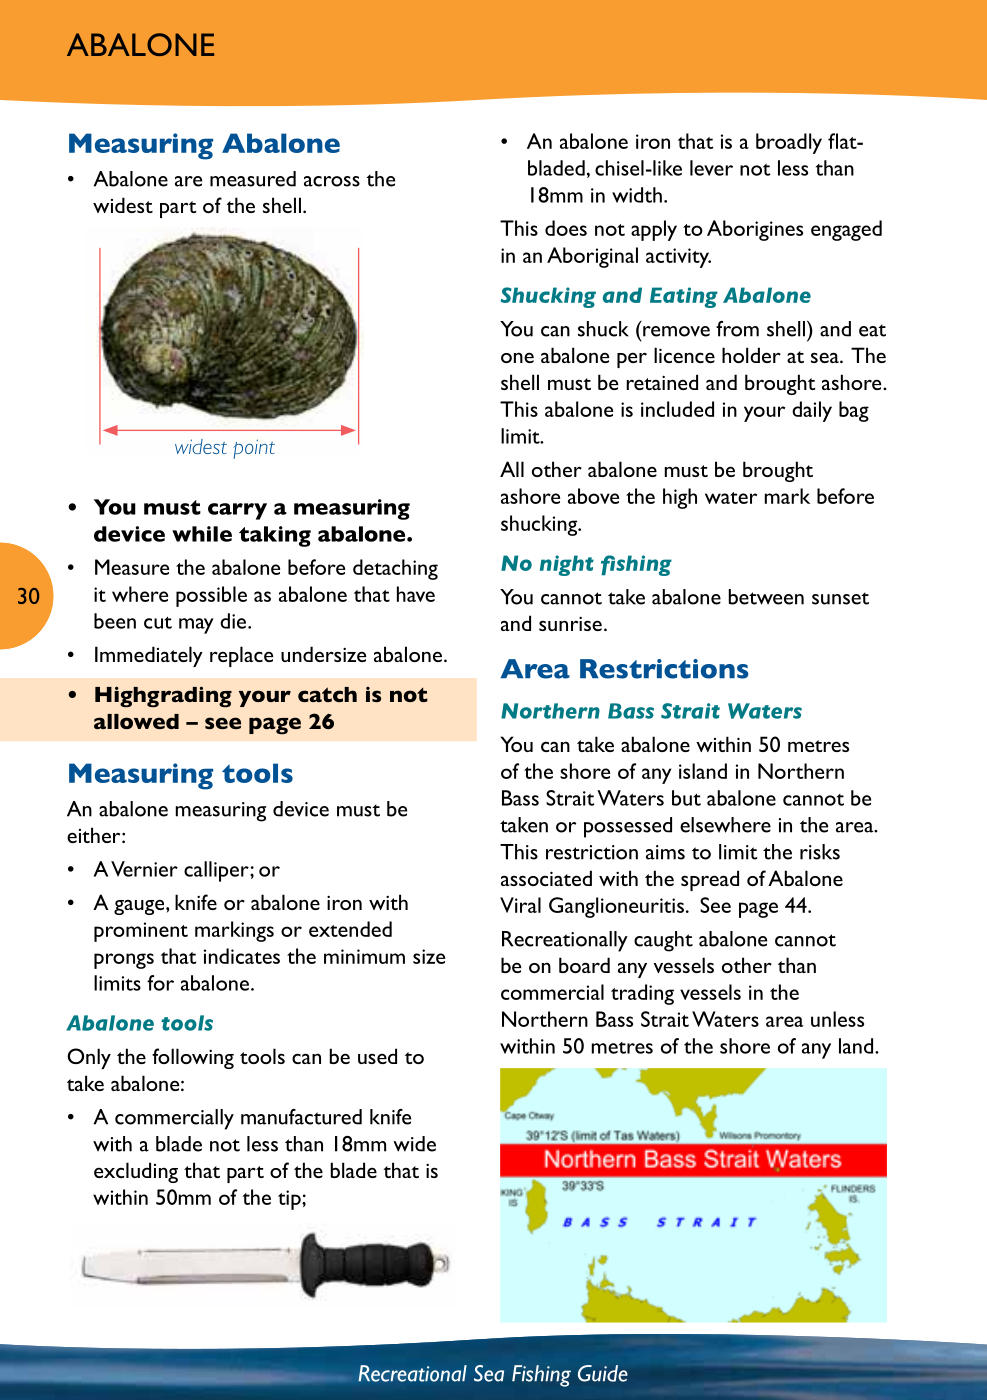  I want to click on does, so click(566, 228).
